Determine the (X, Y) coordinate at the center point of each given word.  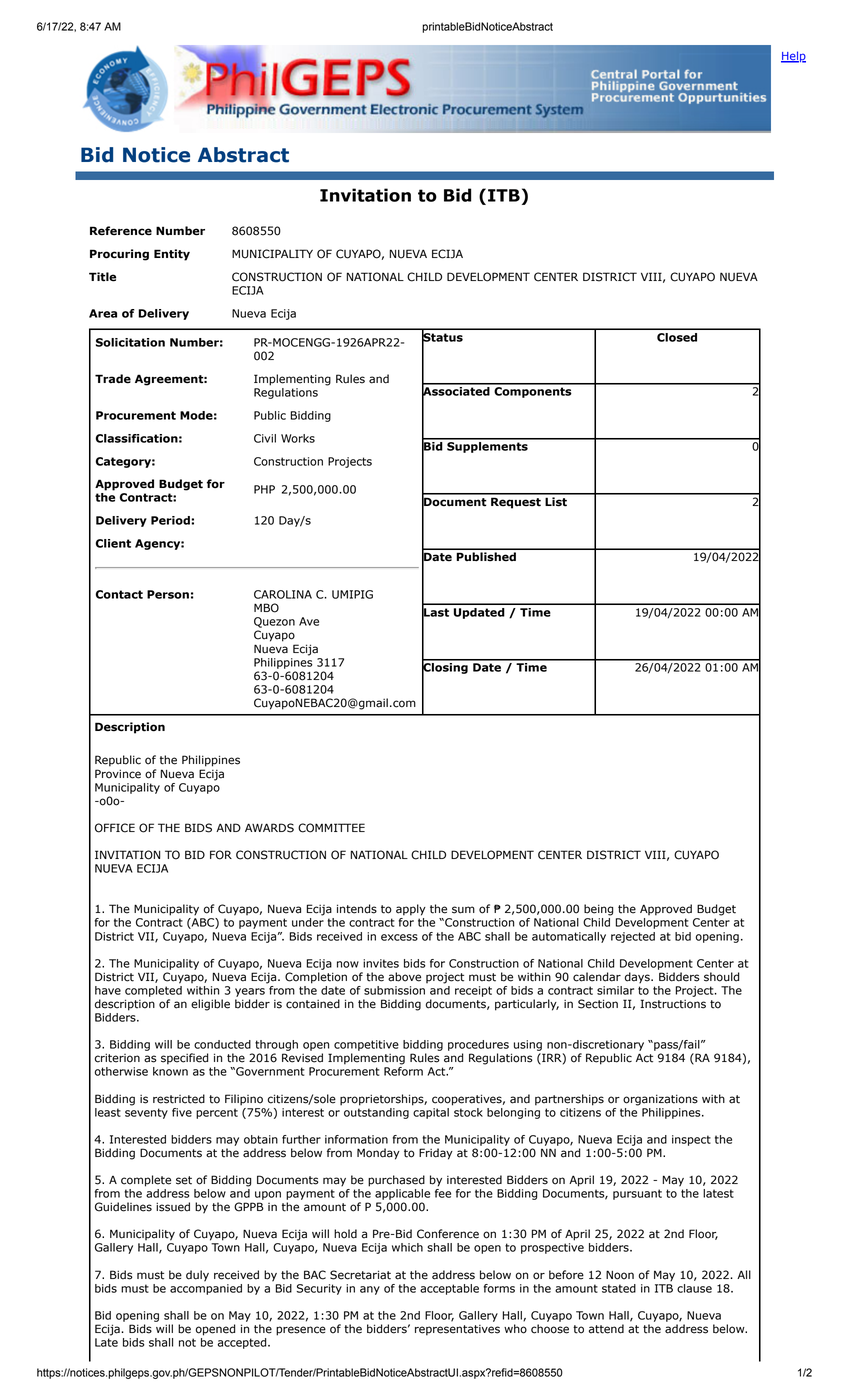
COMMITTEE (331, 828)
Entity (172, 255)
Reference (121, 231)
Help (793, 57)
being (598, 910)
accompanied (206, 1288)
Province (118, 774)
